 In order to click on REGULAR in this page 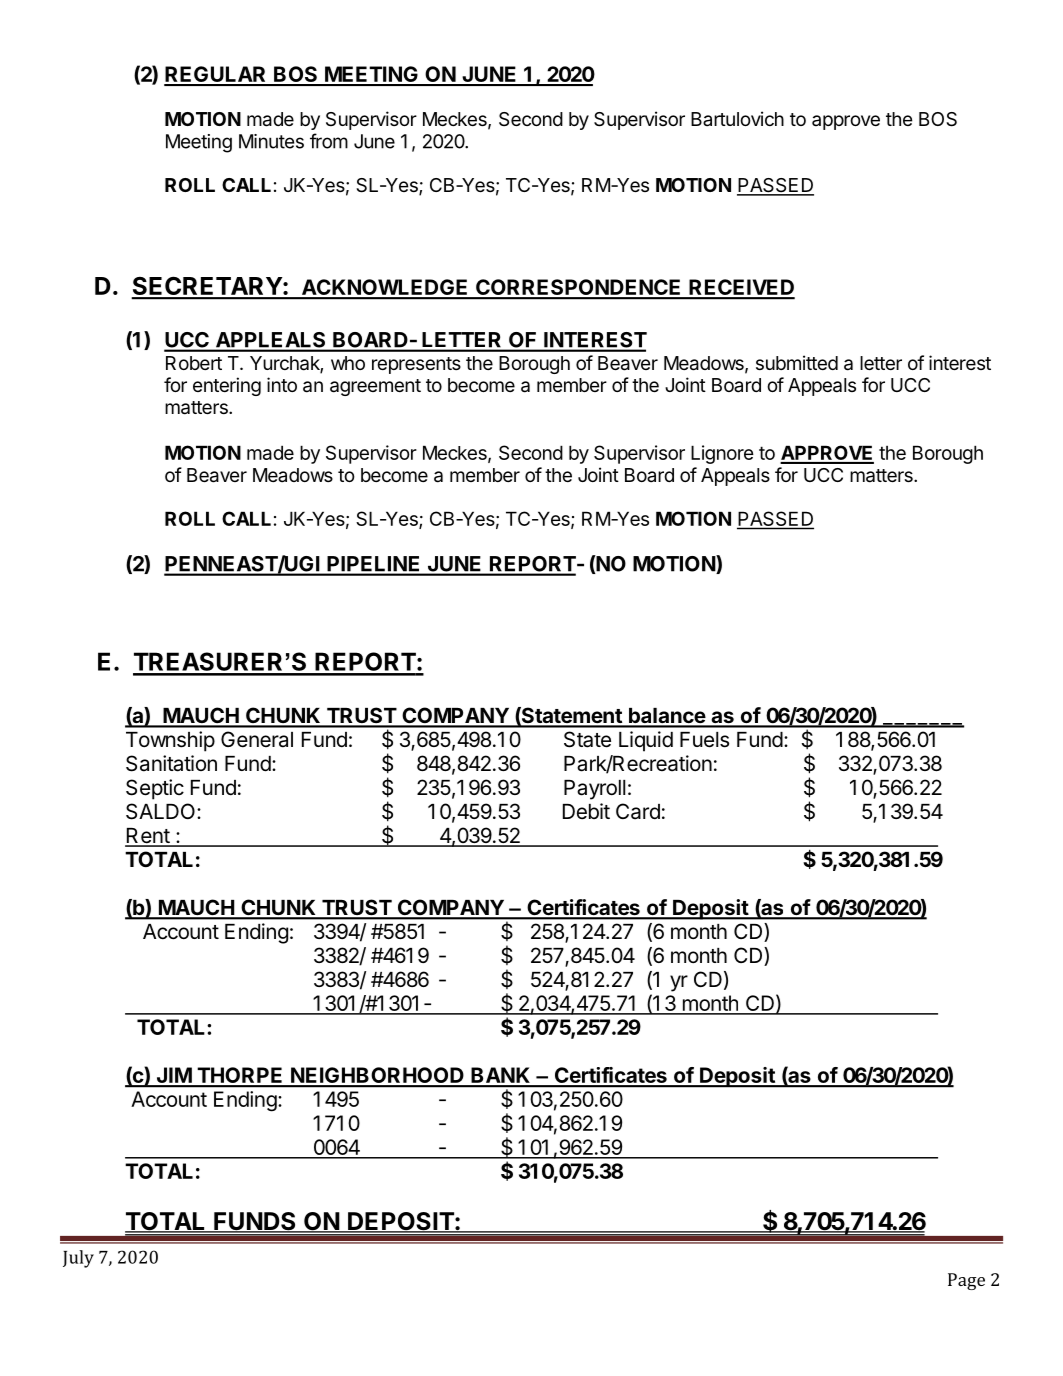, I will do `click(216, 75)`.
